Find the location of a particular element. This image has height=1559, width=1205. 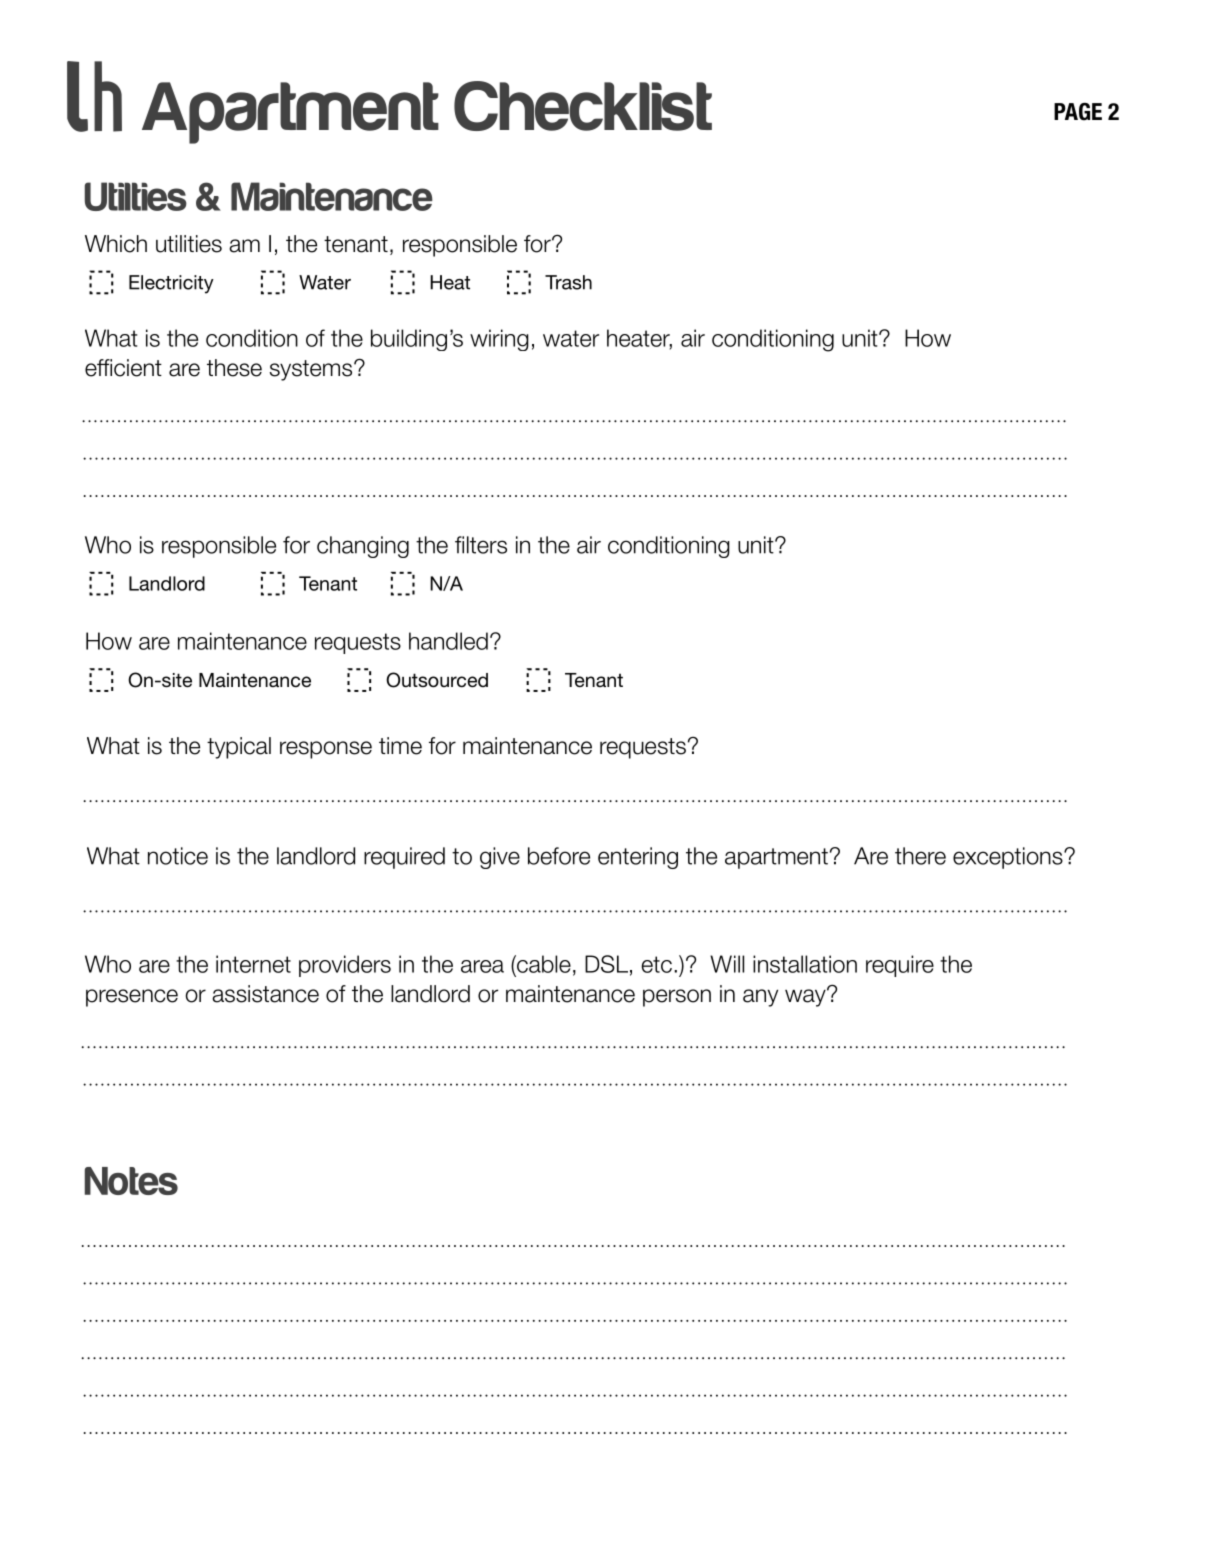

any is located at coordinates (760, 998).
